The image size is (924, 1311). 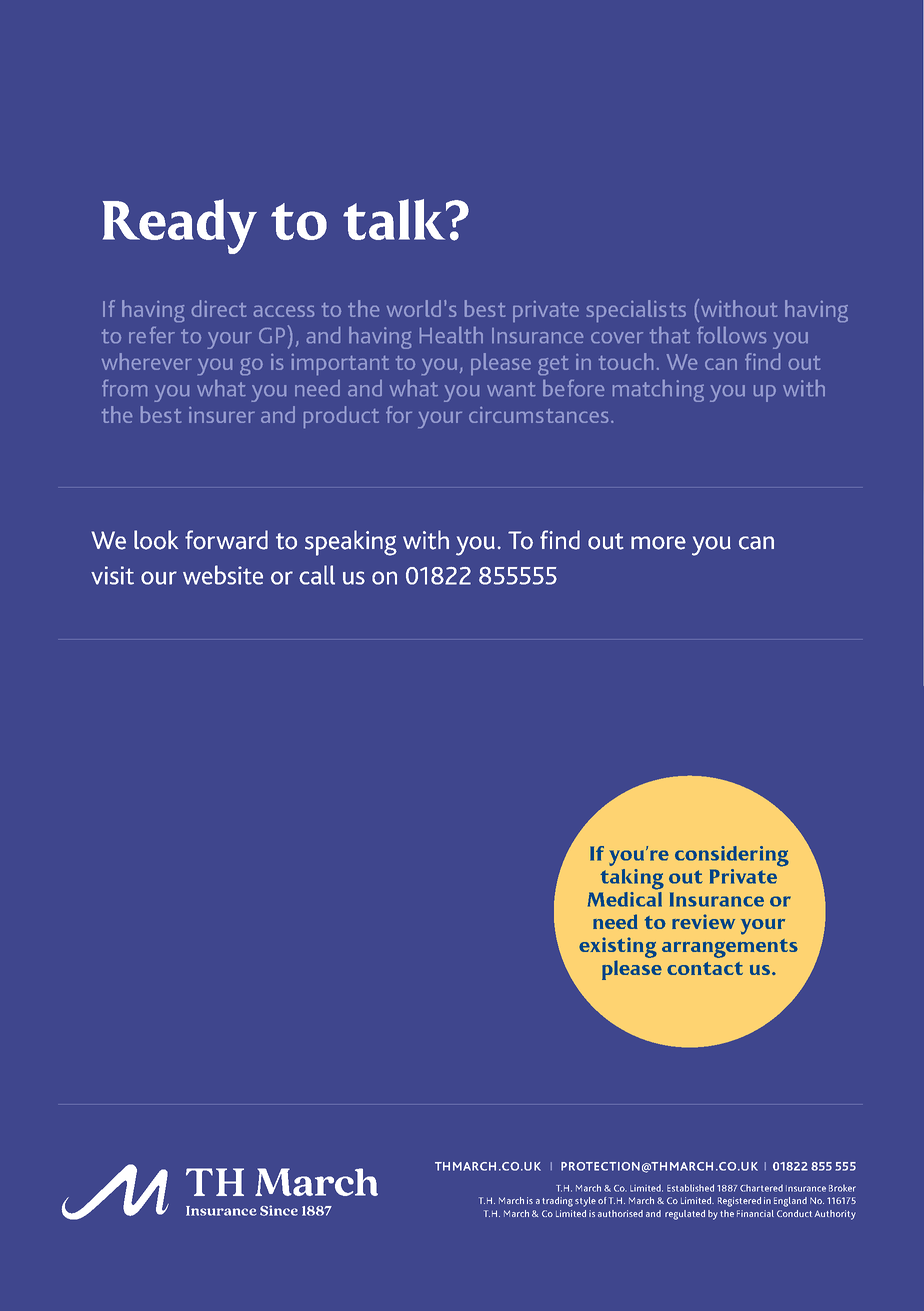 What do you see at coordinates (180, 226) in the image?
I see `Ready` at bounding box center [180, 226].
